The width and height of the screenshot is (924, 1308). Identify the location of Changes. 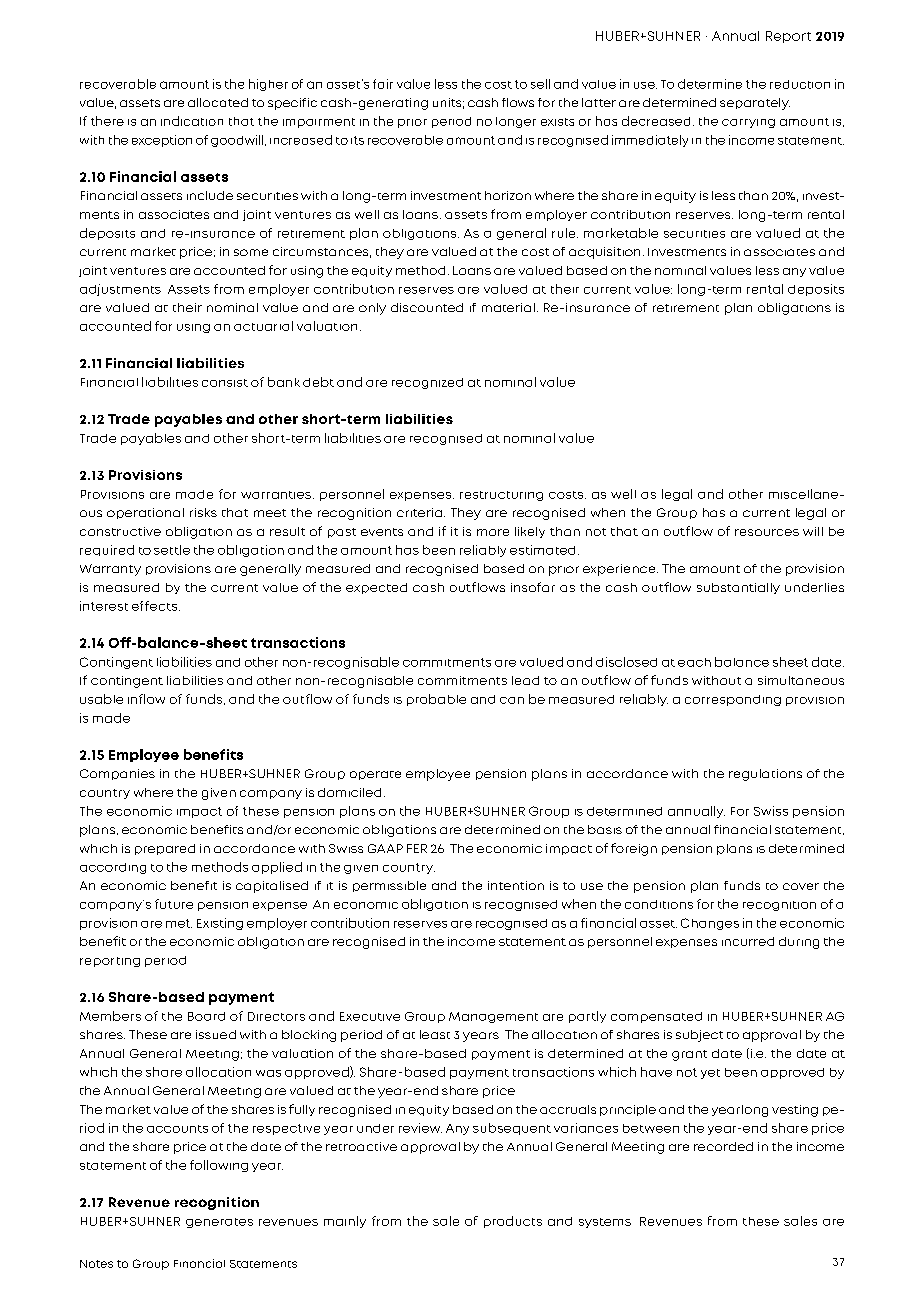
(710, 924).
